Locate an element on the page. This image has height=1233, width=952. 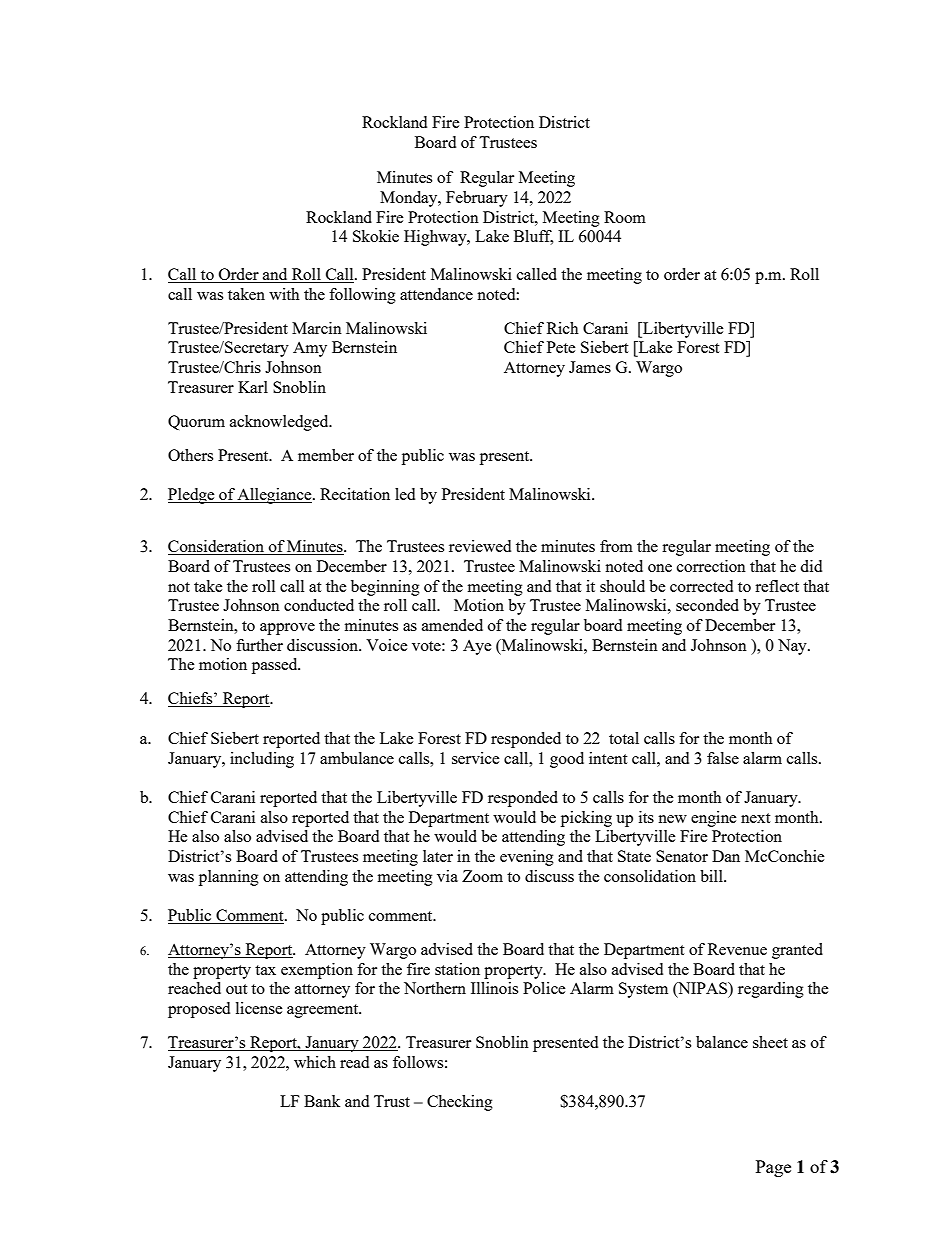
next is located at coordinates (755, 818).
